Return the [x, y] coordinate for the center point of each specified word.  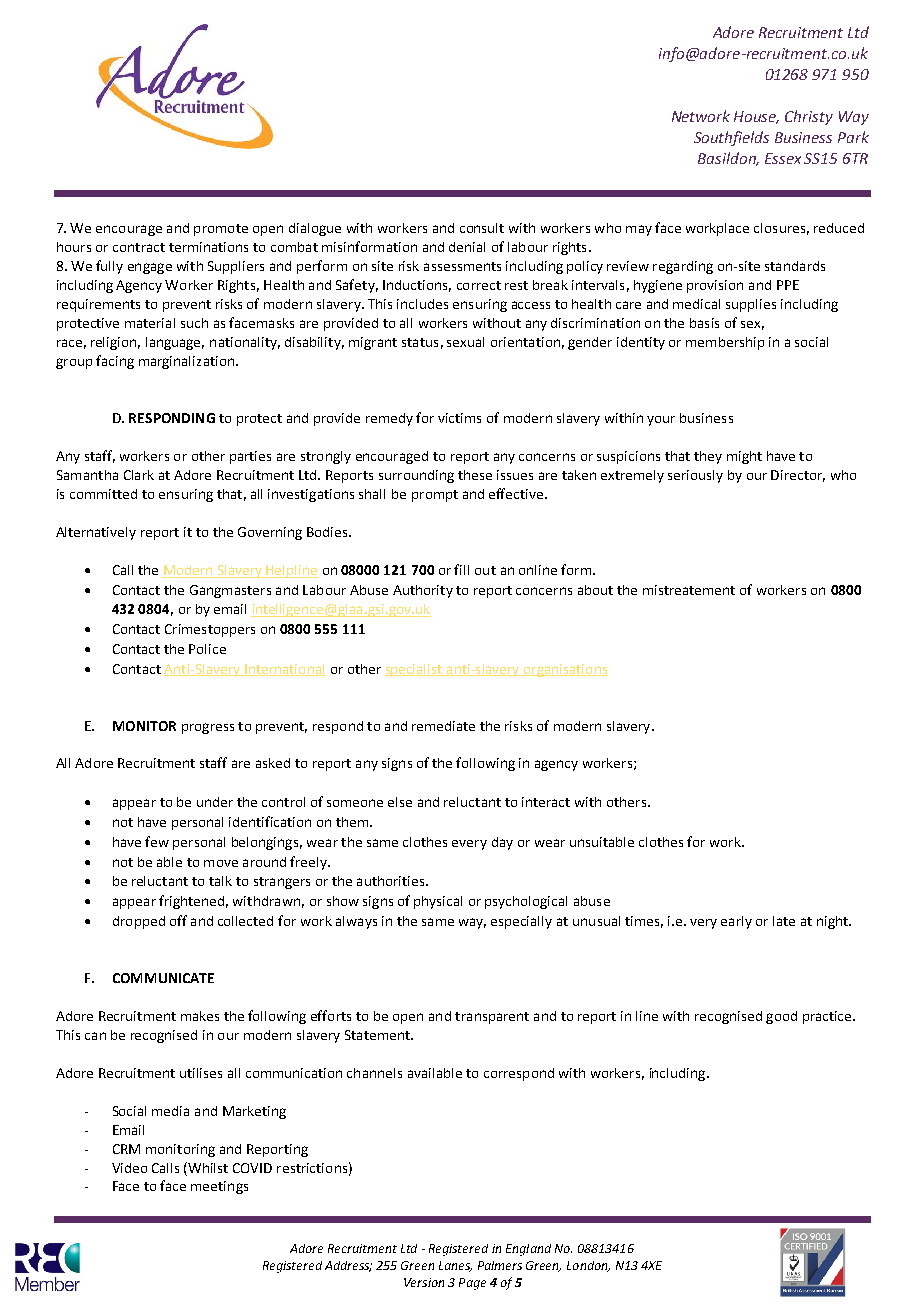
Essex [783, 158]
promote [221, 230]
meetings [219, 1187]
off [178, 920]
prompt [435, 496]
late [784, 921]
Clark [139, 475]
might [744, 457]
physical [438, 902]
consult [482, 228]
